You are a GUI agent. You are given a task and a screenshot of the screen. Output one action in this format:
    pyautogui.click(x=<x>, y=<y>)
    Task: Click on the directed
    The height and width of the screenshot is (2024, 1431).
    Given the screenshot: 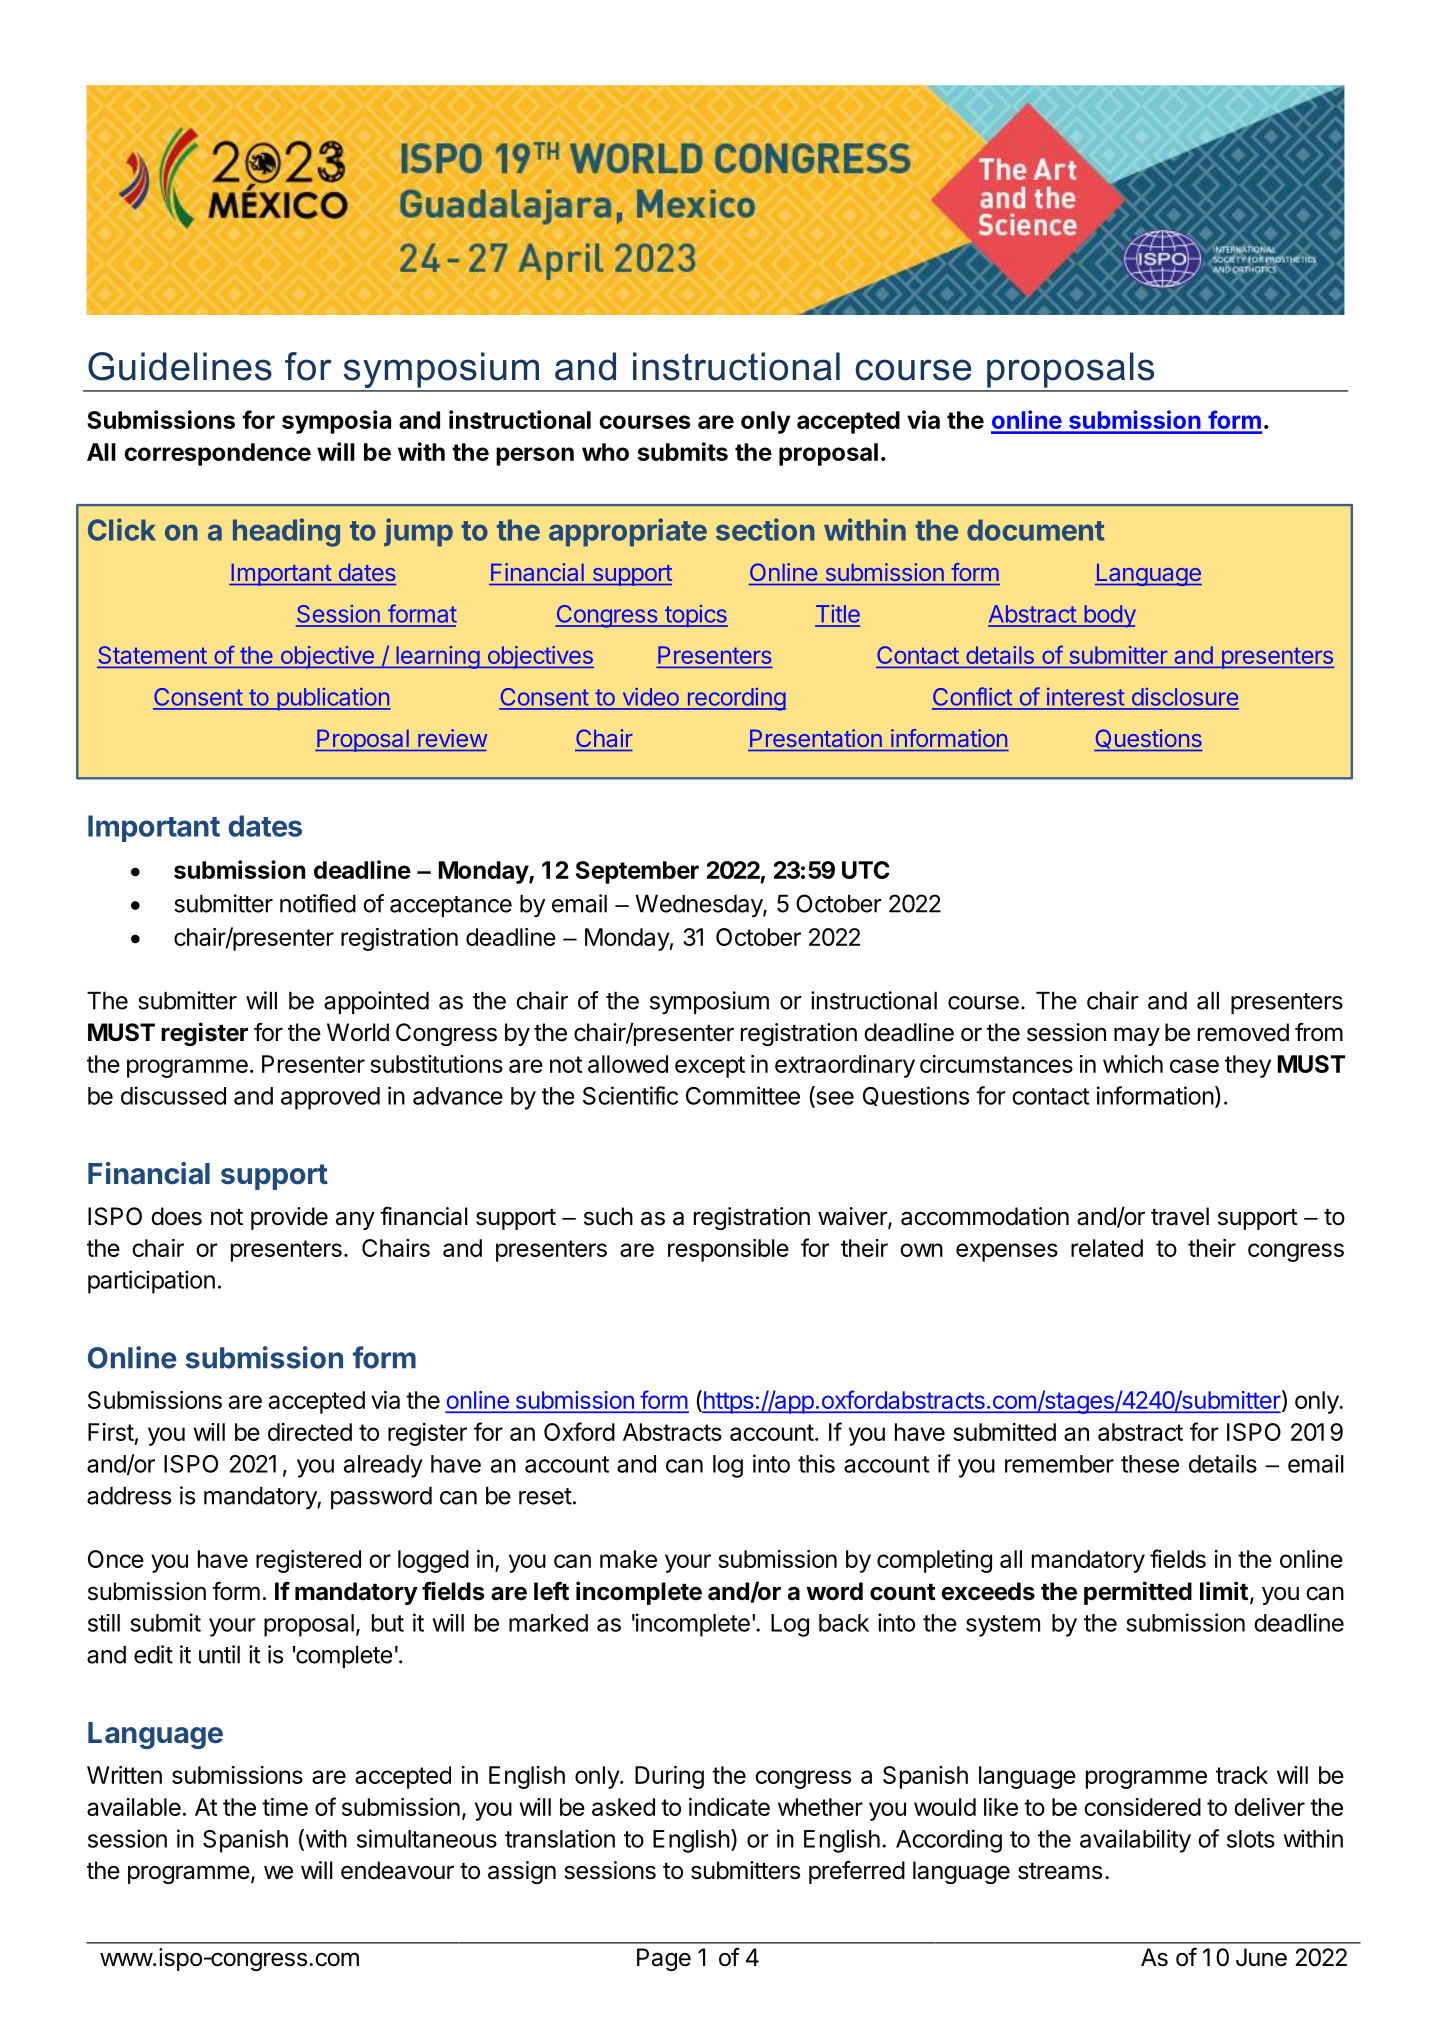 What is the action you would take?
    pyautogui.click(x=310, y=1432)
